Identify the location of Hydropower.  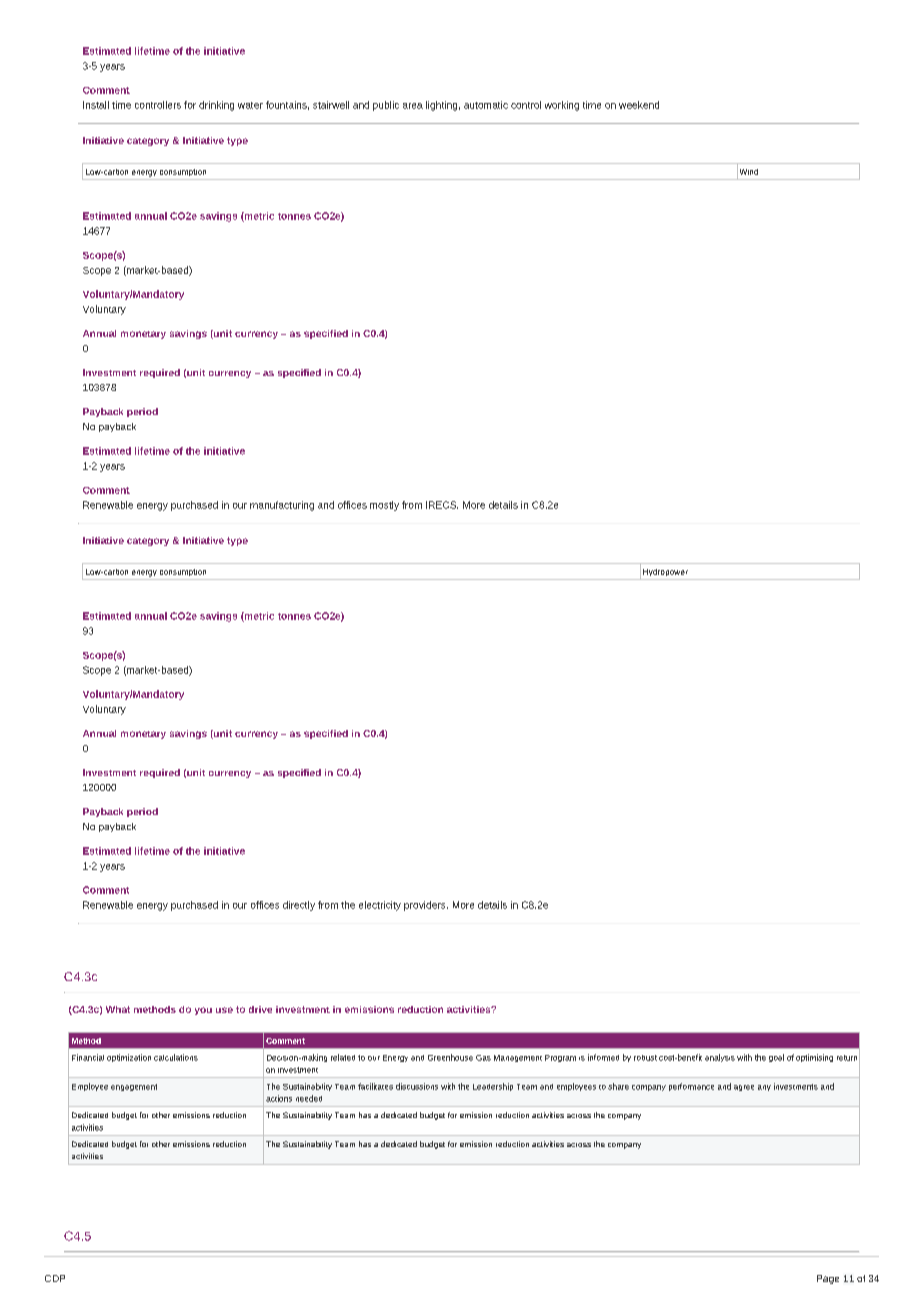
(665, 572).
